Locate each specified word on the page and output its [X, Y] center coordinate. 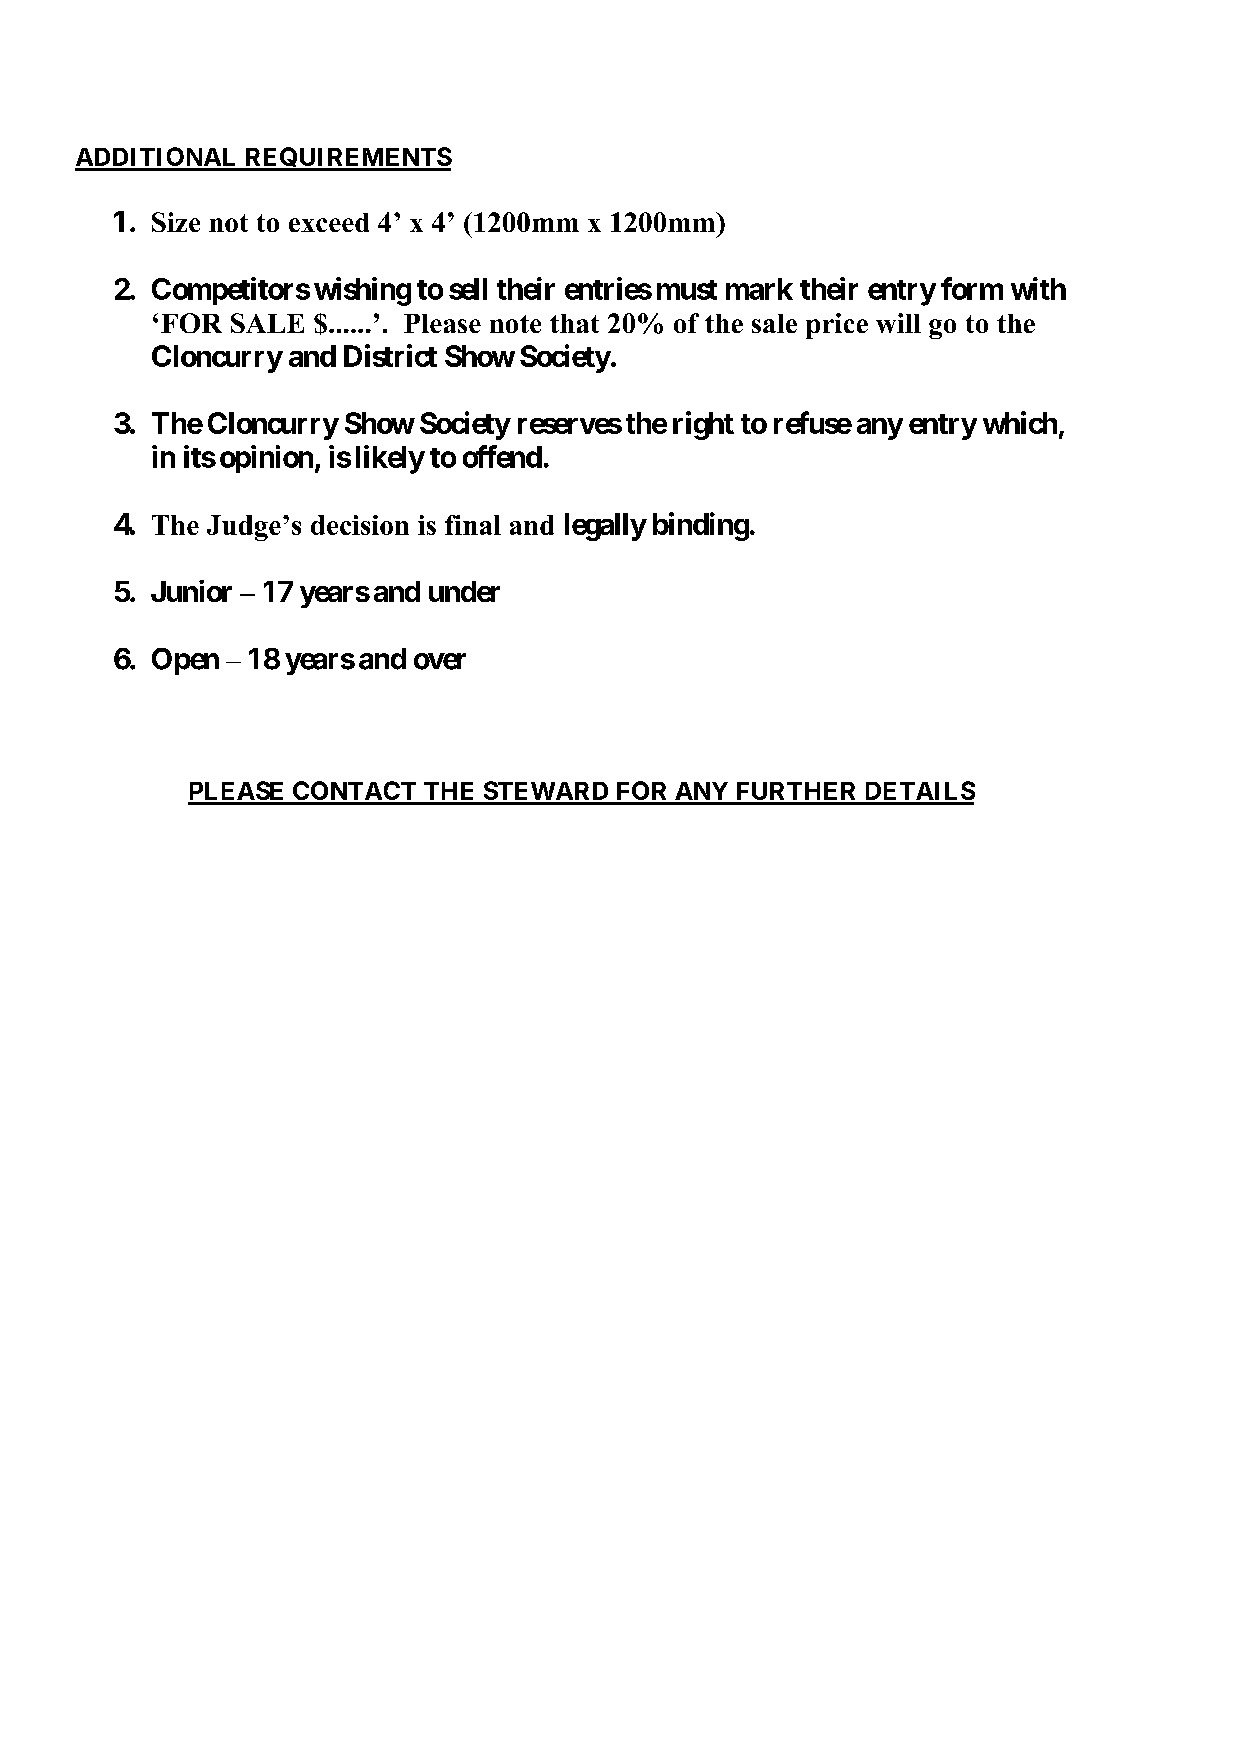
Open [185, 661]
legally [605, 527]
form [972, 288]
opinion [266, 459]
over [440, 661]
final [473, 525]
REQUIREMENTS [347, 159]
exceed [329, 222]
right [703, 425]
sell [468, 289]
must [687, 290]
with [1038, 288]
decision [360, 525]
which [1020, 422]
